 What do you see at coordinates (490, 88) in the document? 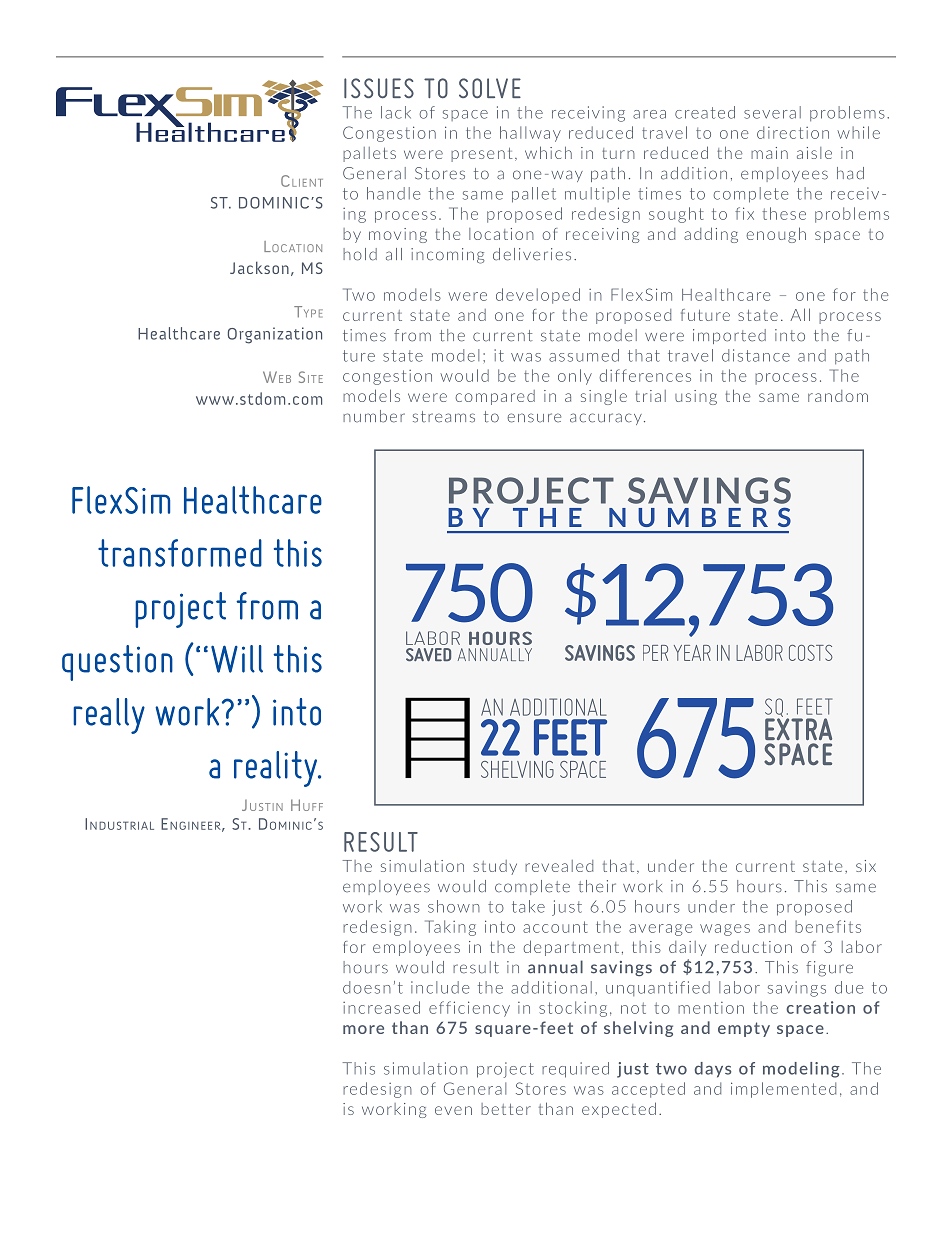
I see `SOLVE` at bounding box center [490, 88].
